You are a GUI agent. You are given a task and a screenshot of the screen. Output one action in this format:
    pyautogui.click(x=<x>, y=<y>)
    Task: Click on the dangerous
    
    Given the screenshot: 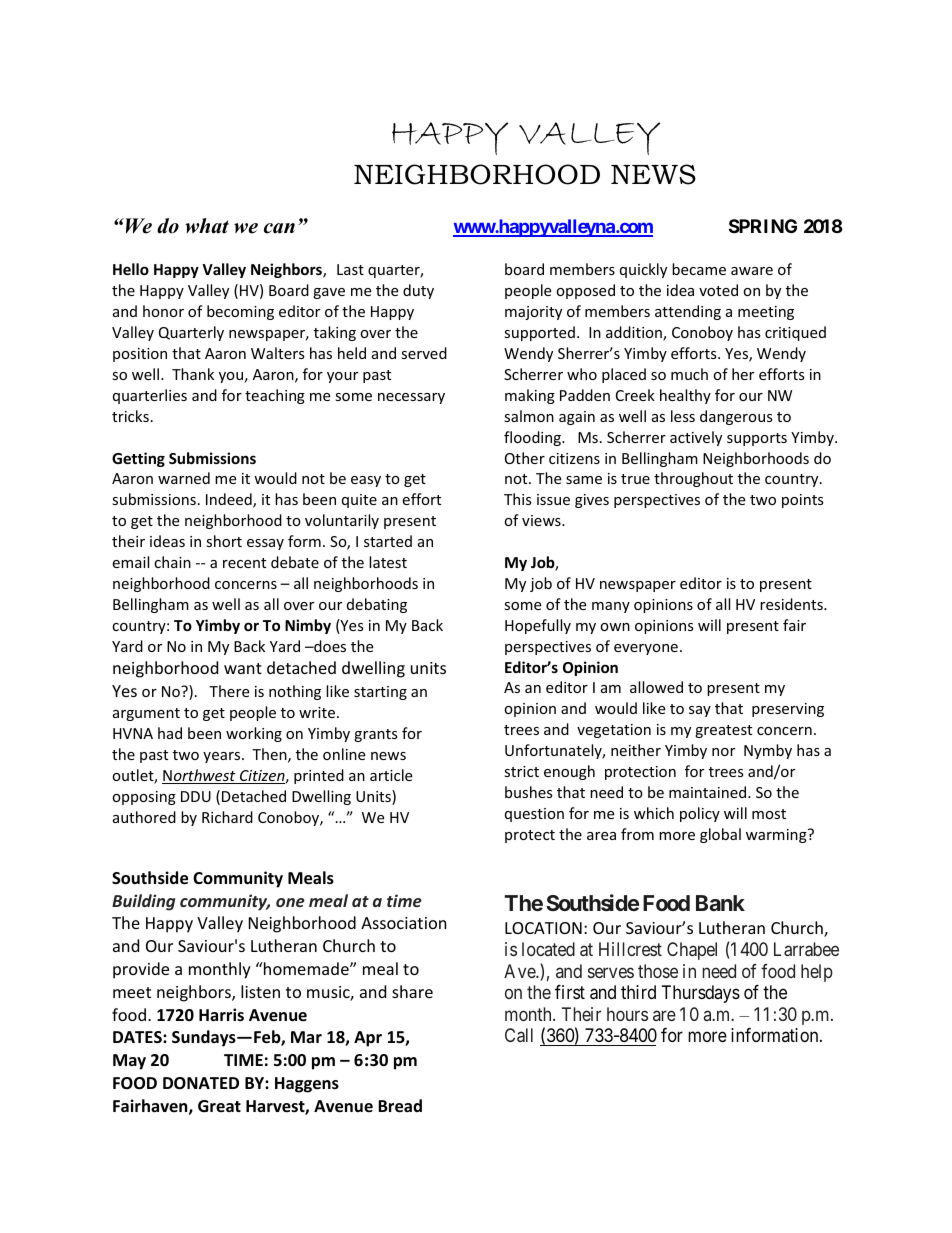 What is the action you would take?
    pyautogui.click(x=736, y=417)
